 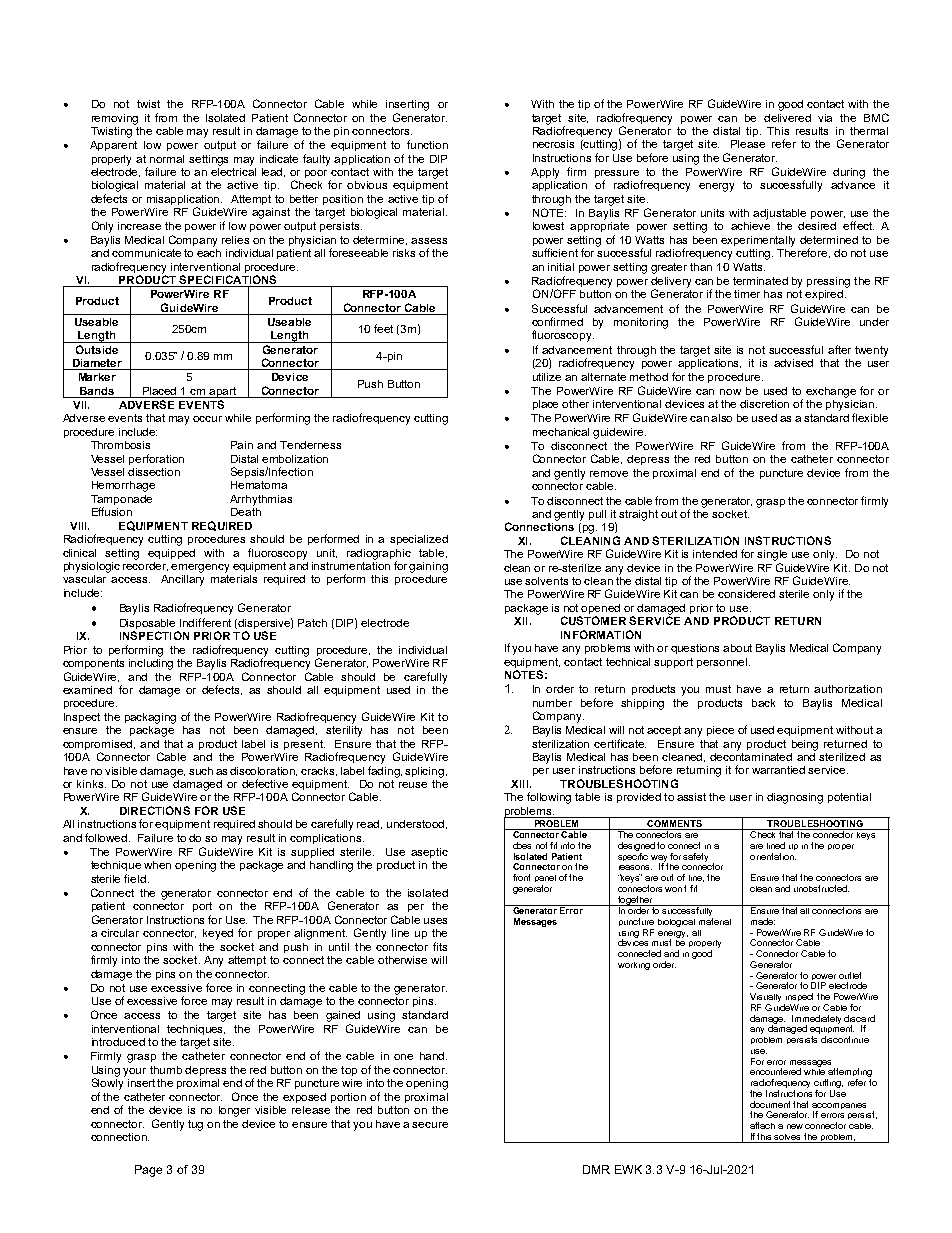 I want to click on dissection, so click(x=154, y=472).
